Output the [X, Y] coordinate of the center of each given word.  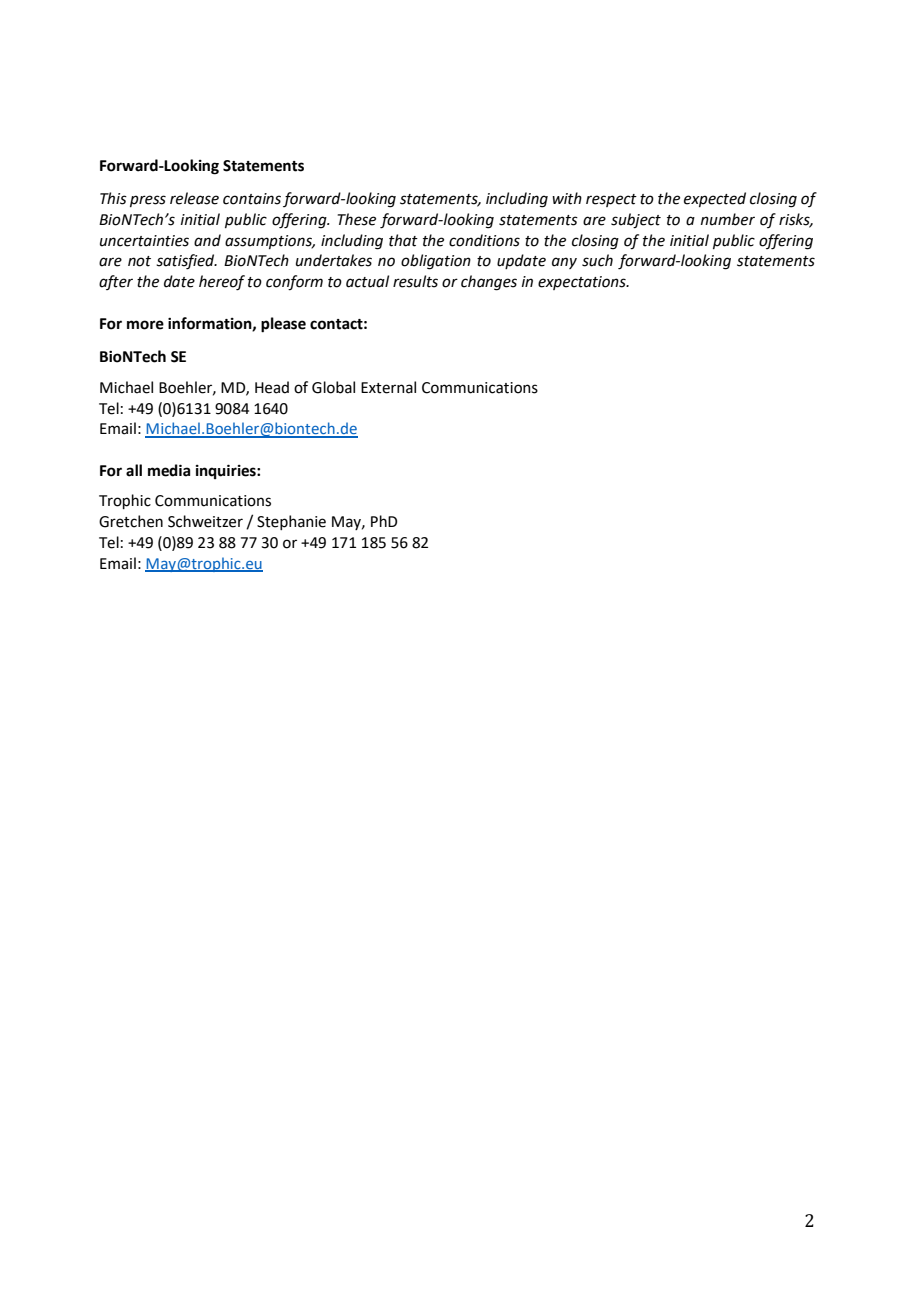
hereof [222, 283]
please [283, 325]
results [415, 281]
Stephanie [291, 522]
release [194, 198]
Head [272, 387]
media [169, 470]
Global [333, 387]
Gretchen [131, 521]
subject [636, 221]
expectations [583, 283]
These [357, 219]
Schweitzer [205, 521]
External [388, 387]
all [134, 470]
